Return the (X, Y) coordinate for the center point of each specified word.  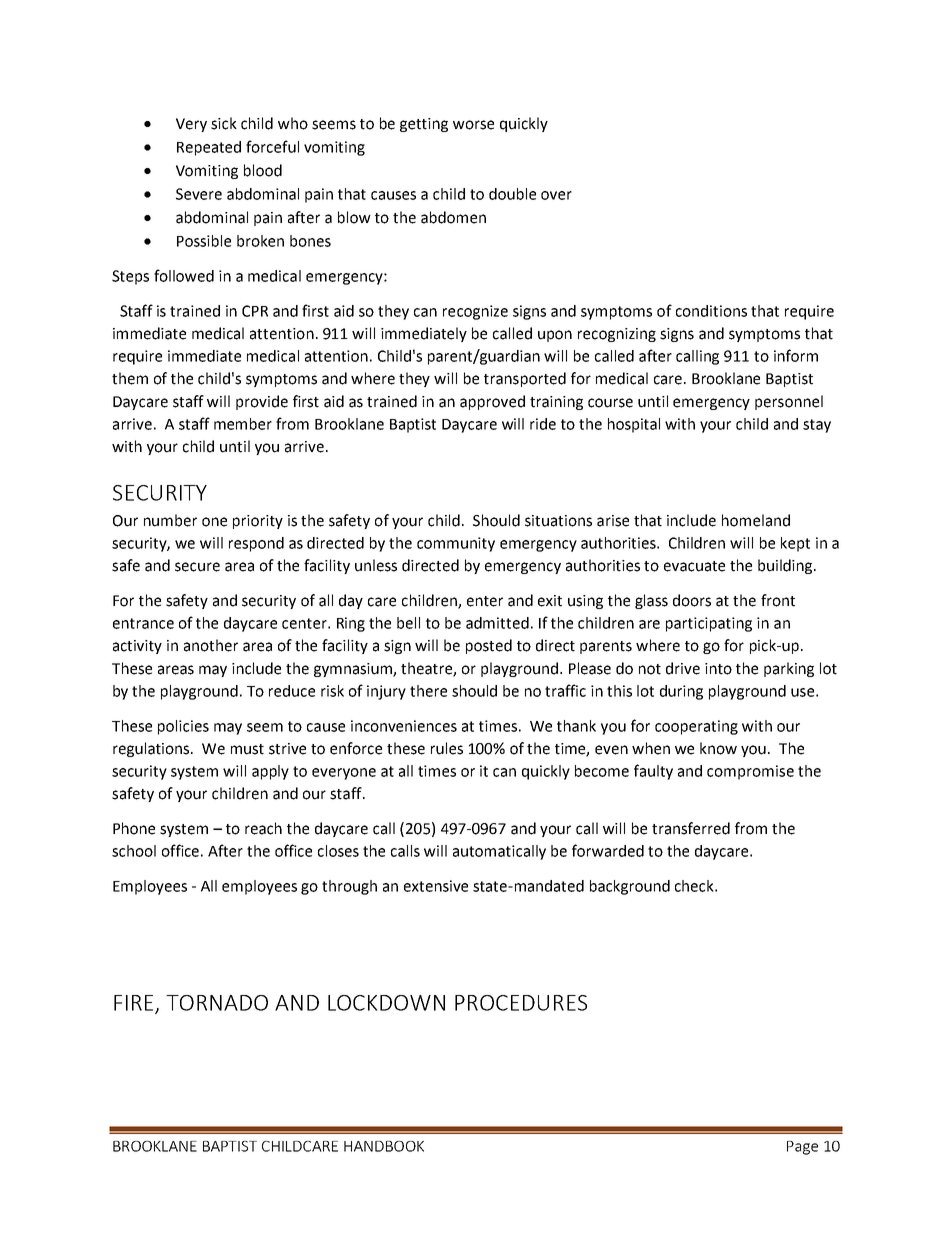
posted (489, 646)
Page (802, 1148)
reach (263, 828)
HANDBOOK (384, 1146)
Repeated (209, 148)
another (211, 645)
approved (492, 402)
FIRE (135, 1004)
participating (709, 624)
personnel (789, 402)
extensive (436, 886)
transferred (691, 828)
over (556, 195)
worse (473, 125)
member (243, 424)
